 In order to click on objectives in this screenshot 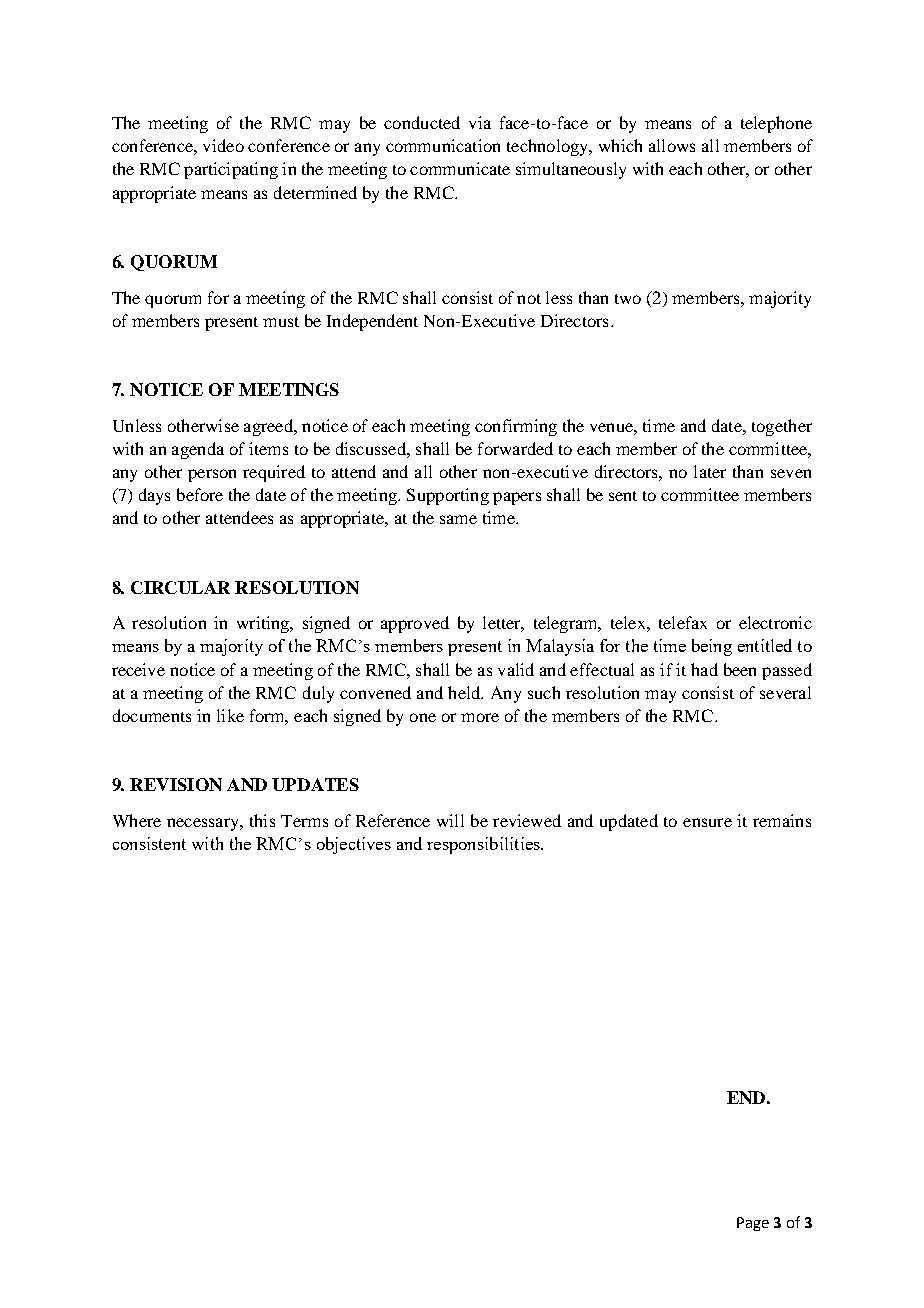, I will do `click(354, 845)`.
